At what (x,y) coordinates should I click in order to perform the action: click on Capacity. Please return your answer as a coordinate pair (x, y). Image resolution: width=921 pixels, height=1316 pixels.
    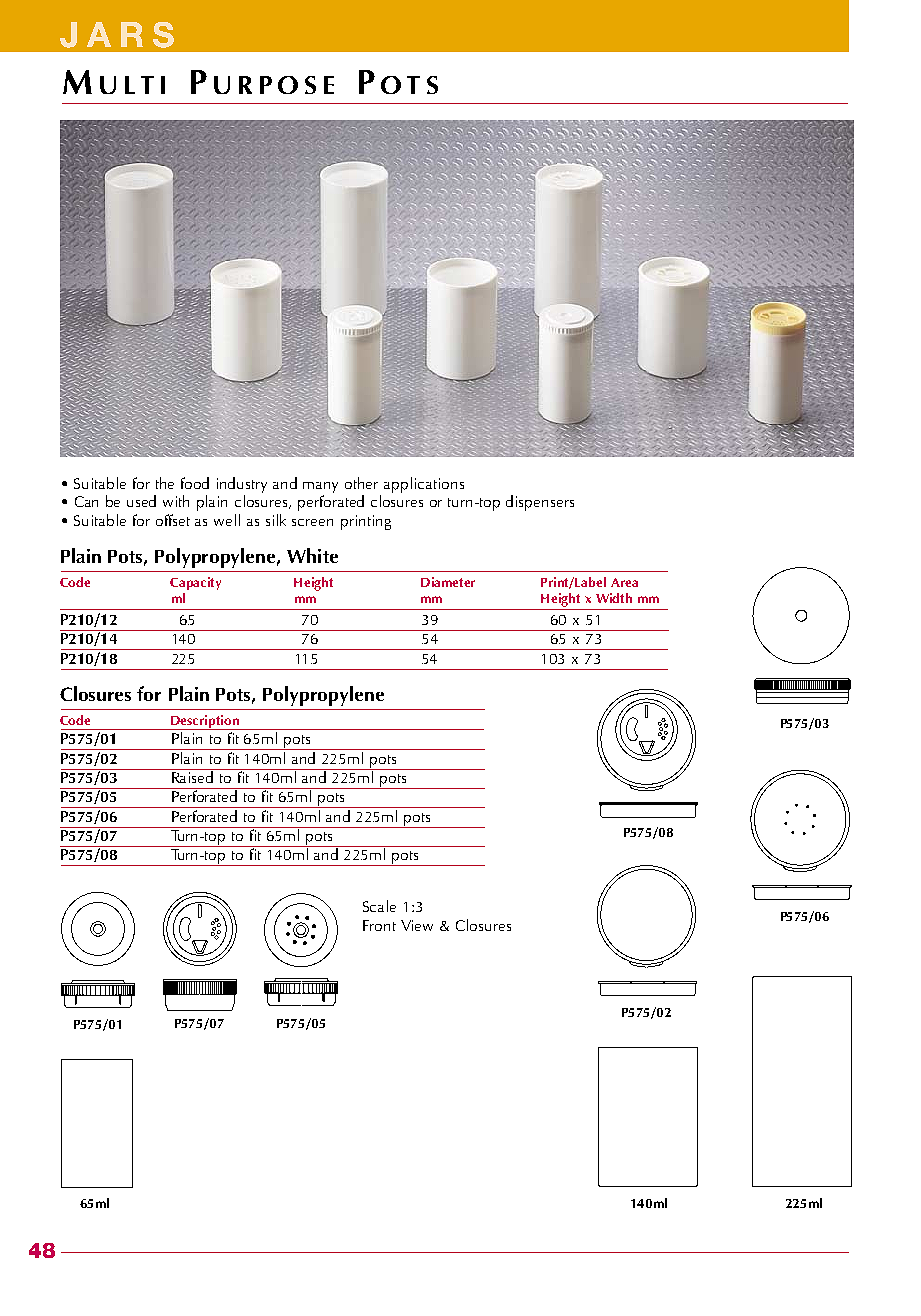
    Looking at the image, I should click on (195, 583).
